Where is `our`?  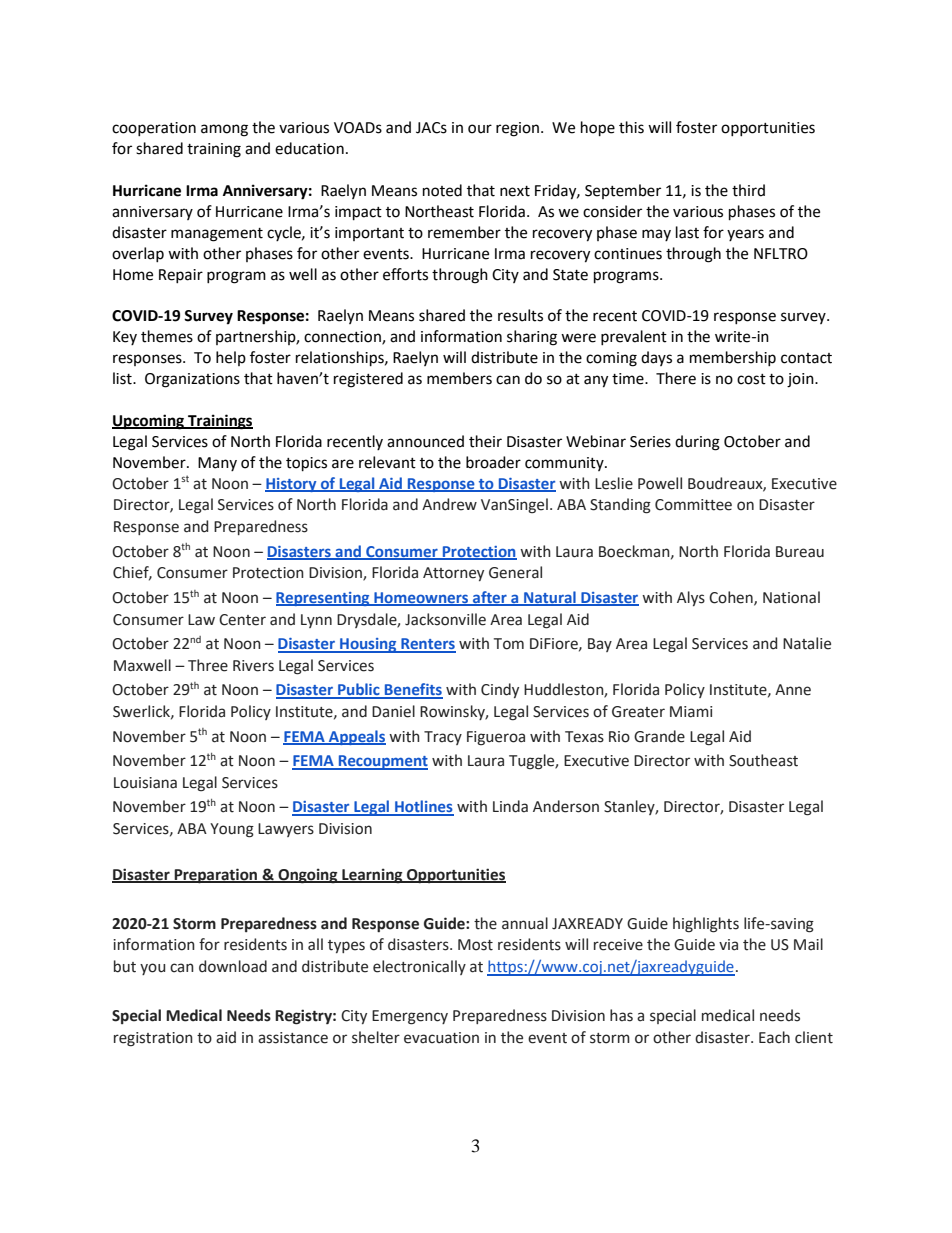 our is located at coordinates (480, 129).
